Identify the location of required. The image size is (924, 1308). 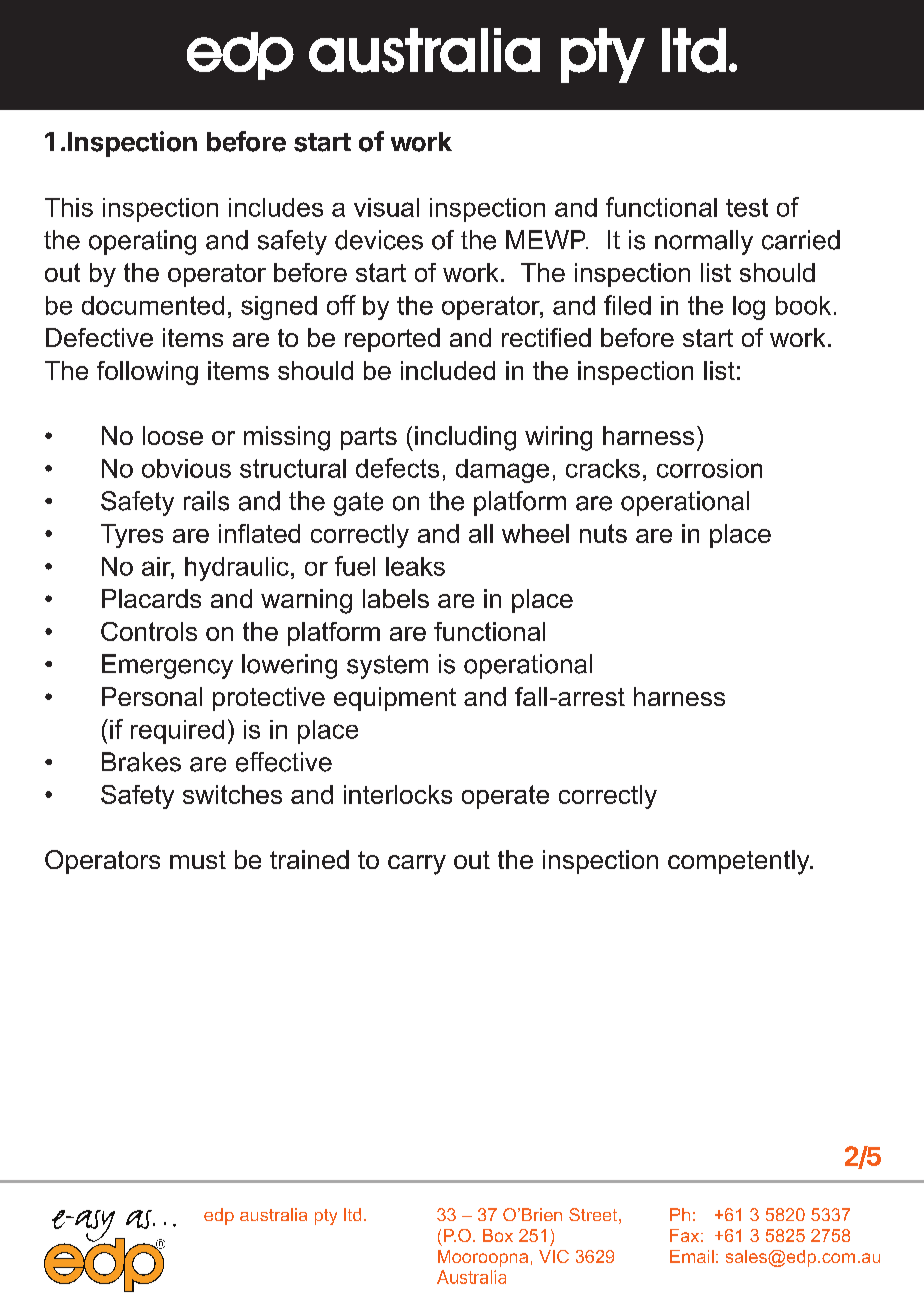
(177, 732).
